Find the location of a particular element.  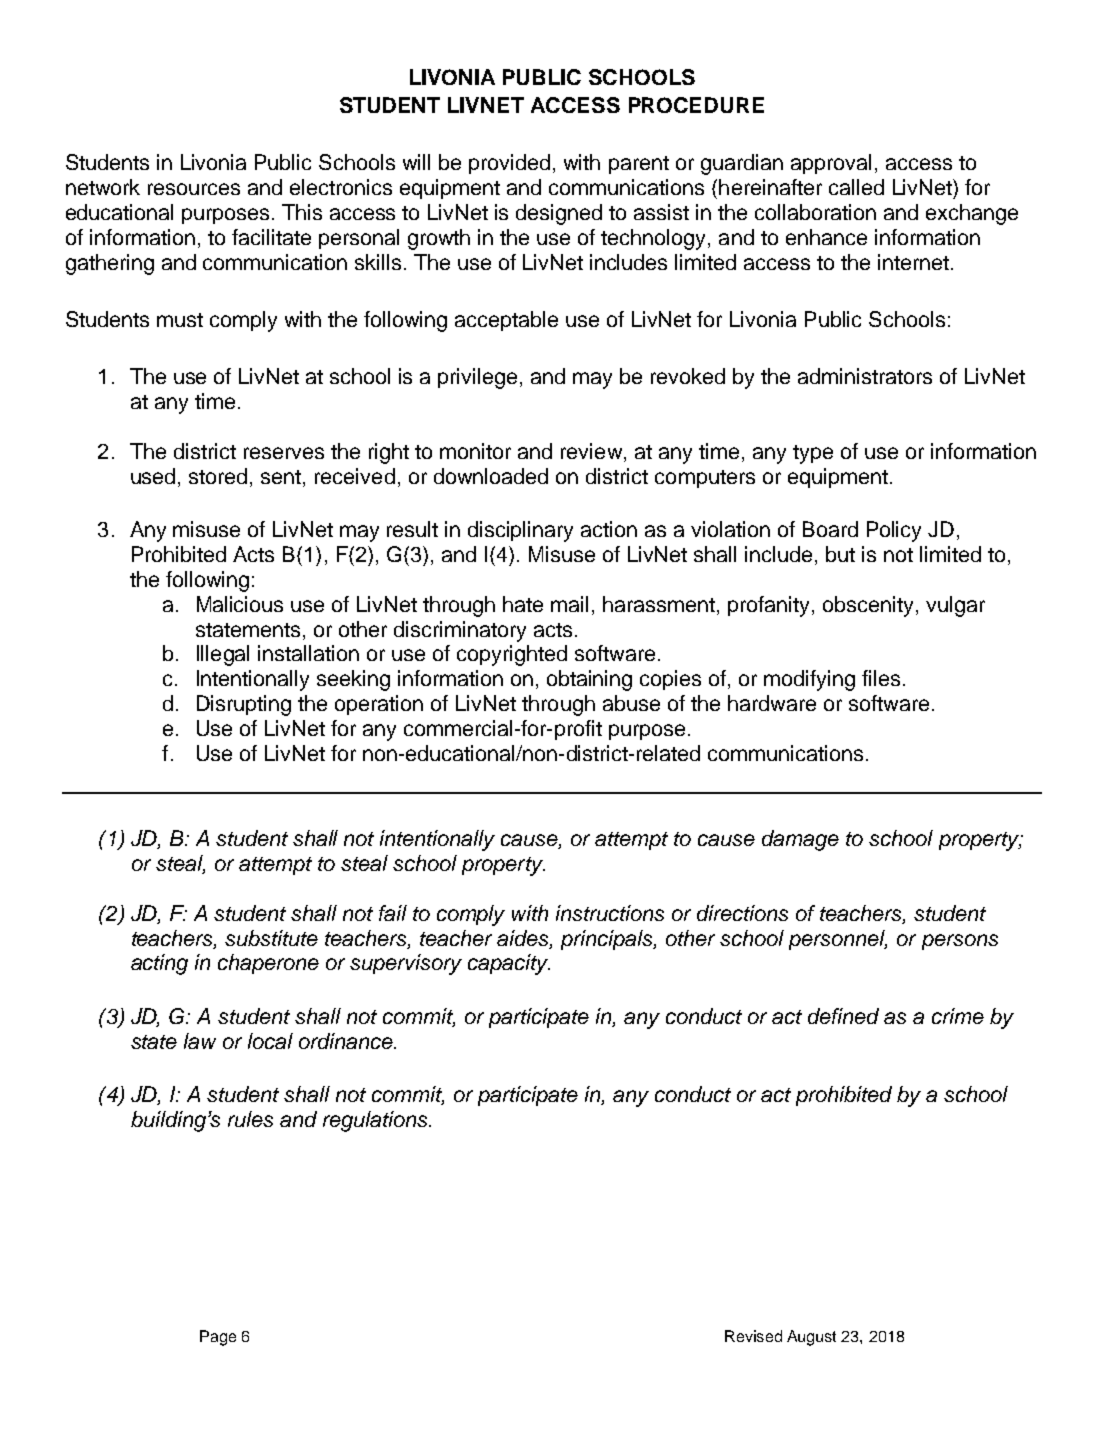

obtaining is located at coordinates (589, 680).
